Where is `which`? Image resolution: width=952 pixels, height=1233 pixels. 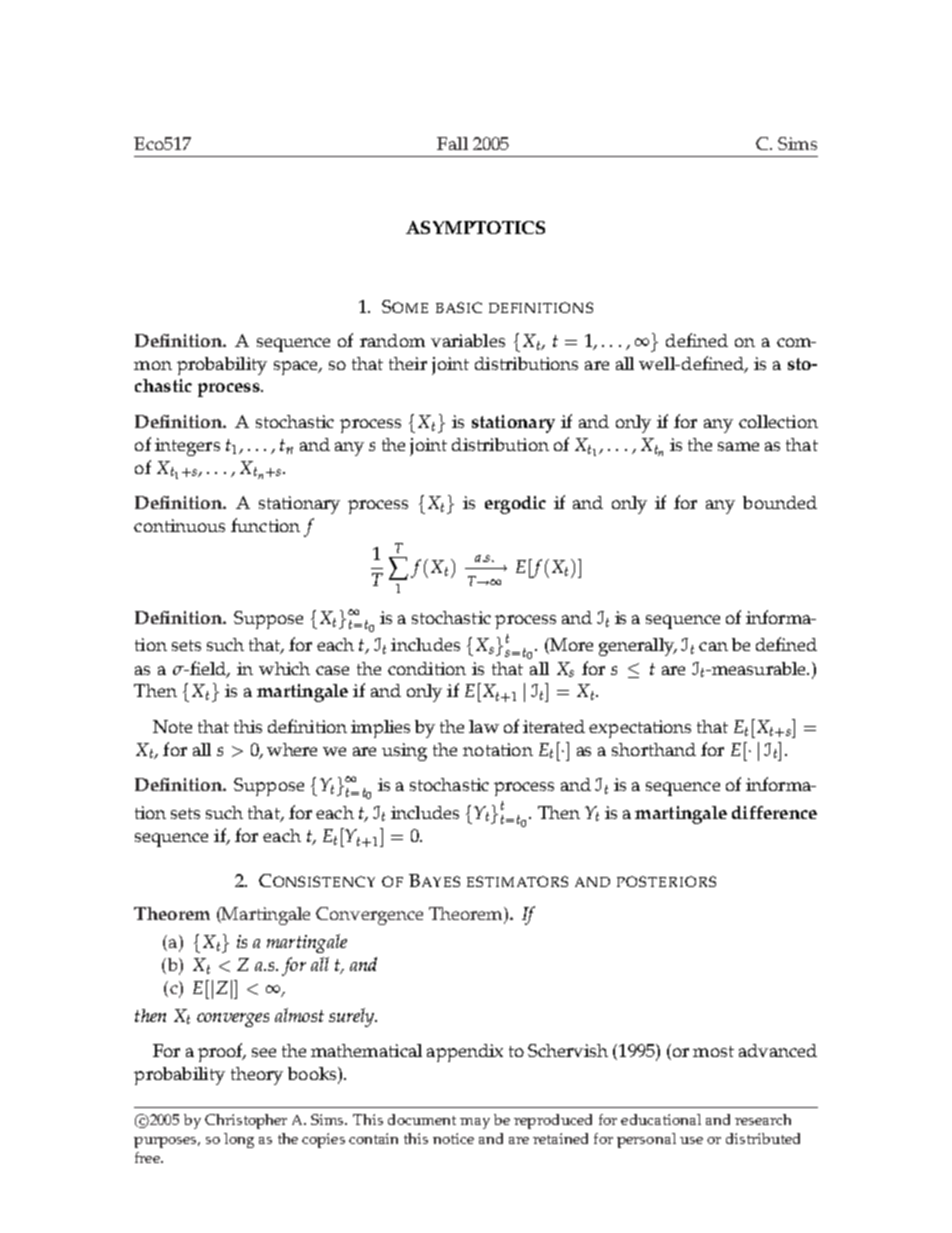 which is located at coordinates (284, 668).
